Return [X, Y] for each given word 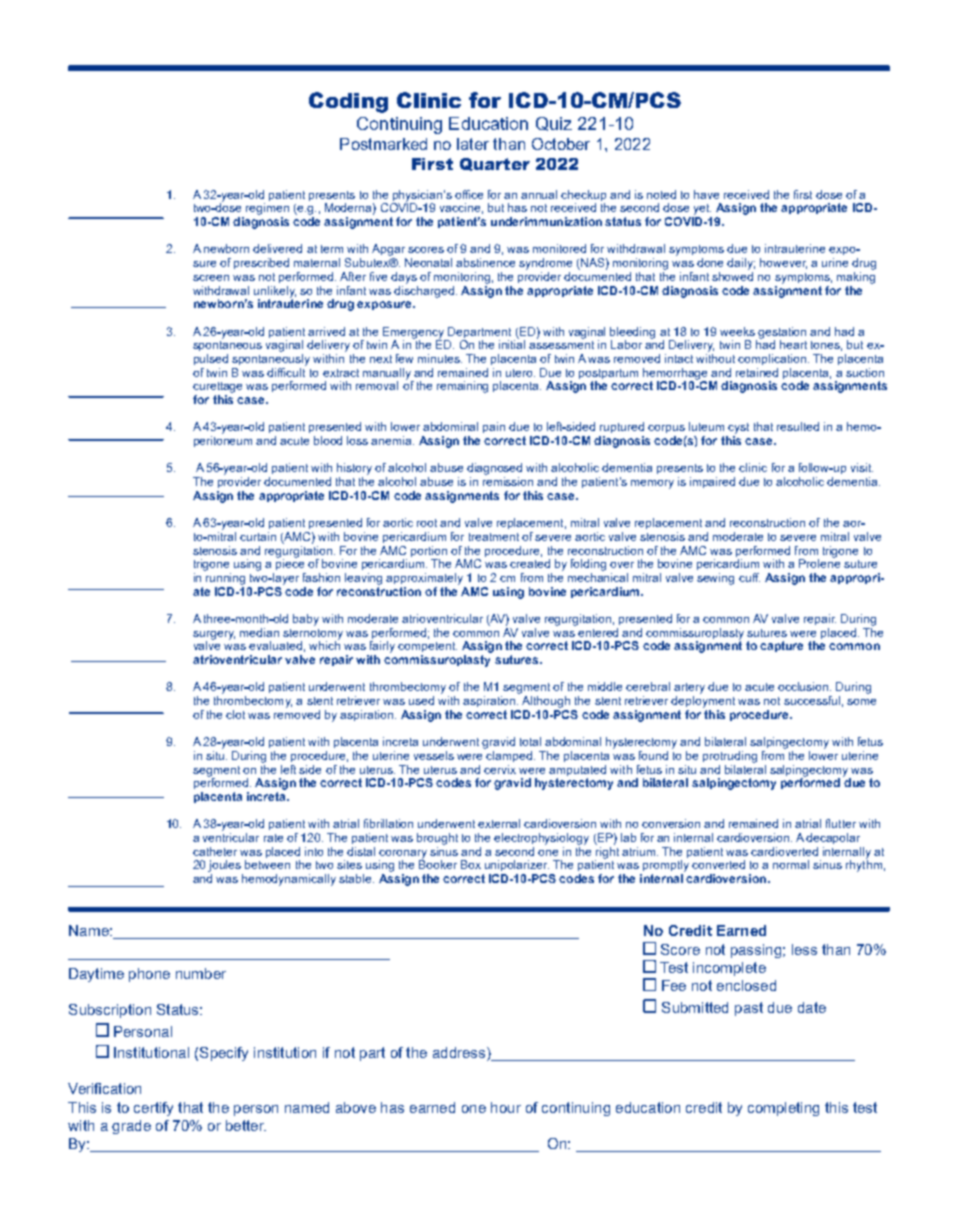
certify [153, 1109]
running [225, 579]
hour [506, 1107]
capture [781, 646]
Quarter [495, 164]
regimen [267, 209]
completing [783, 1109]
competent [427, 647]
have [706, 194]
